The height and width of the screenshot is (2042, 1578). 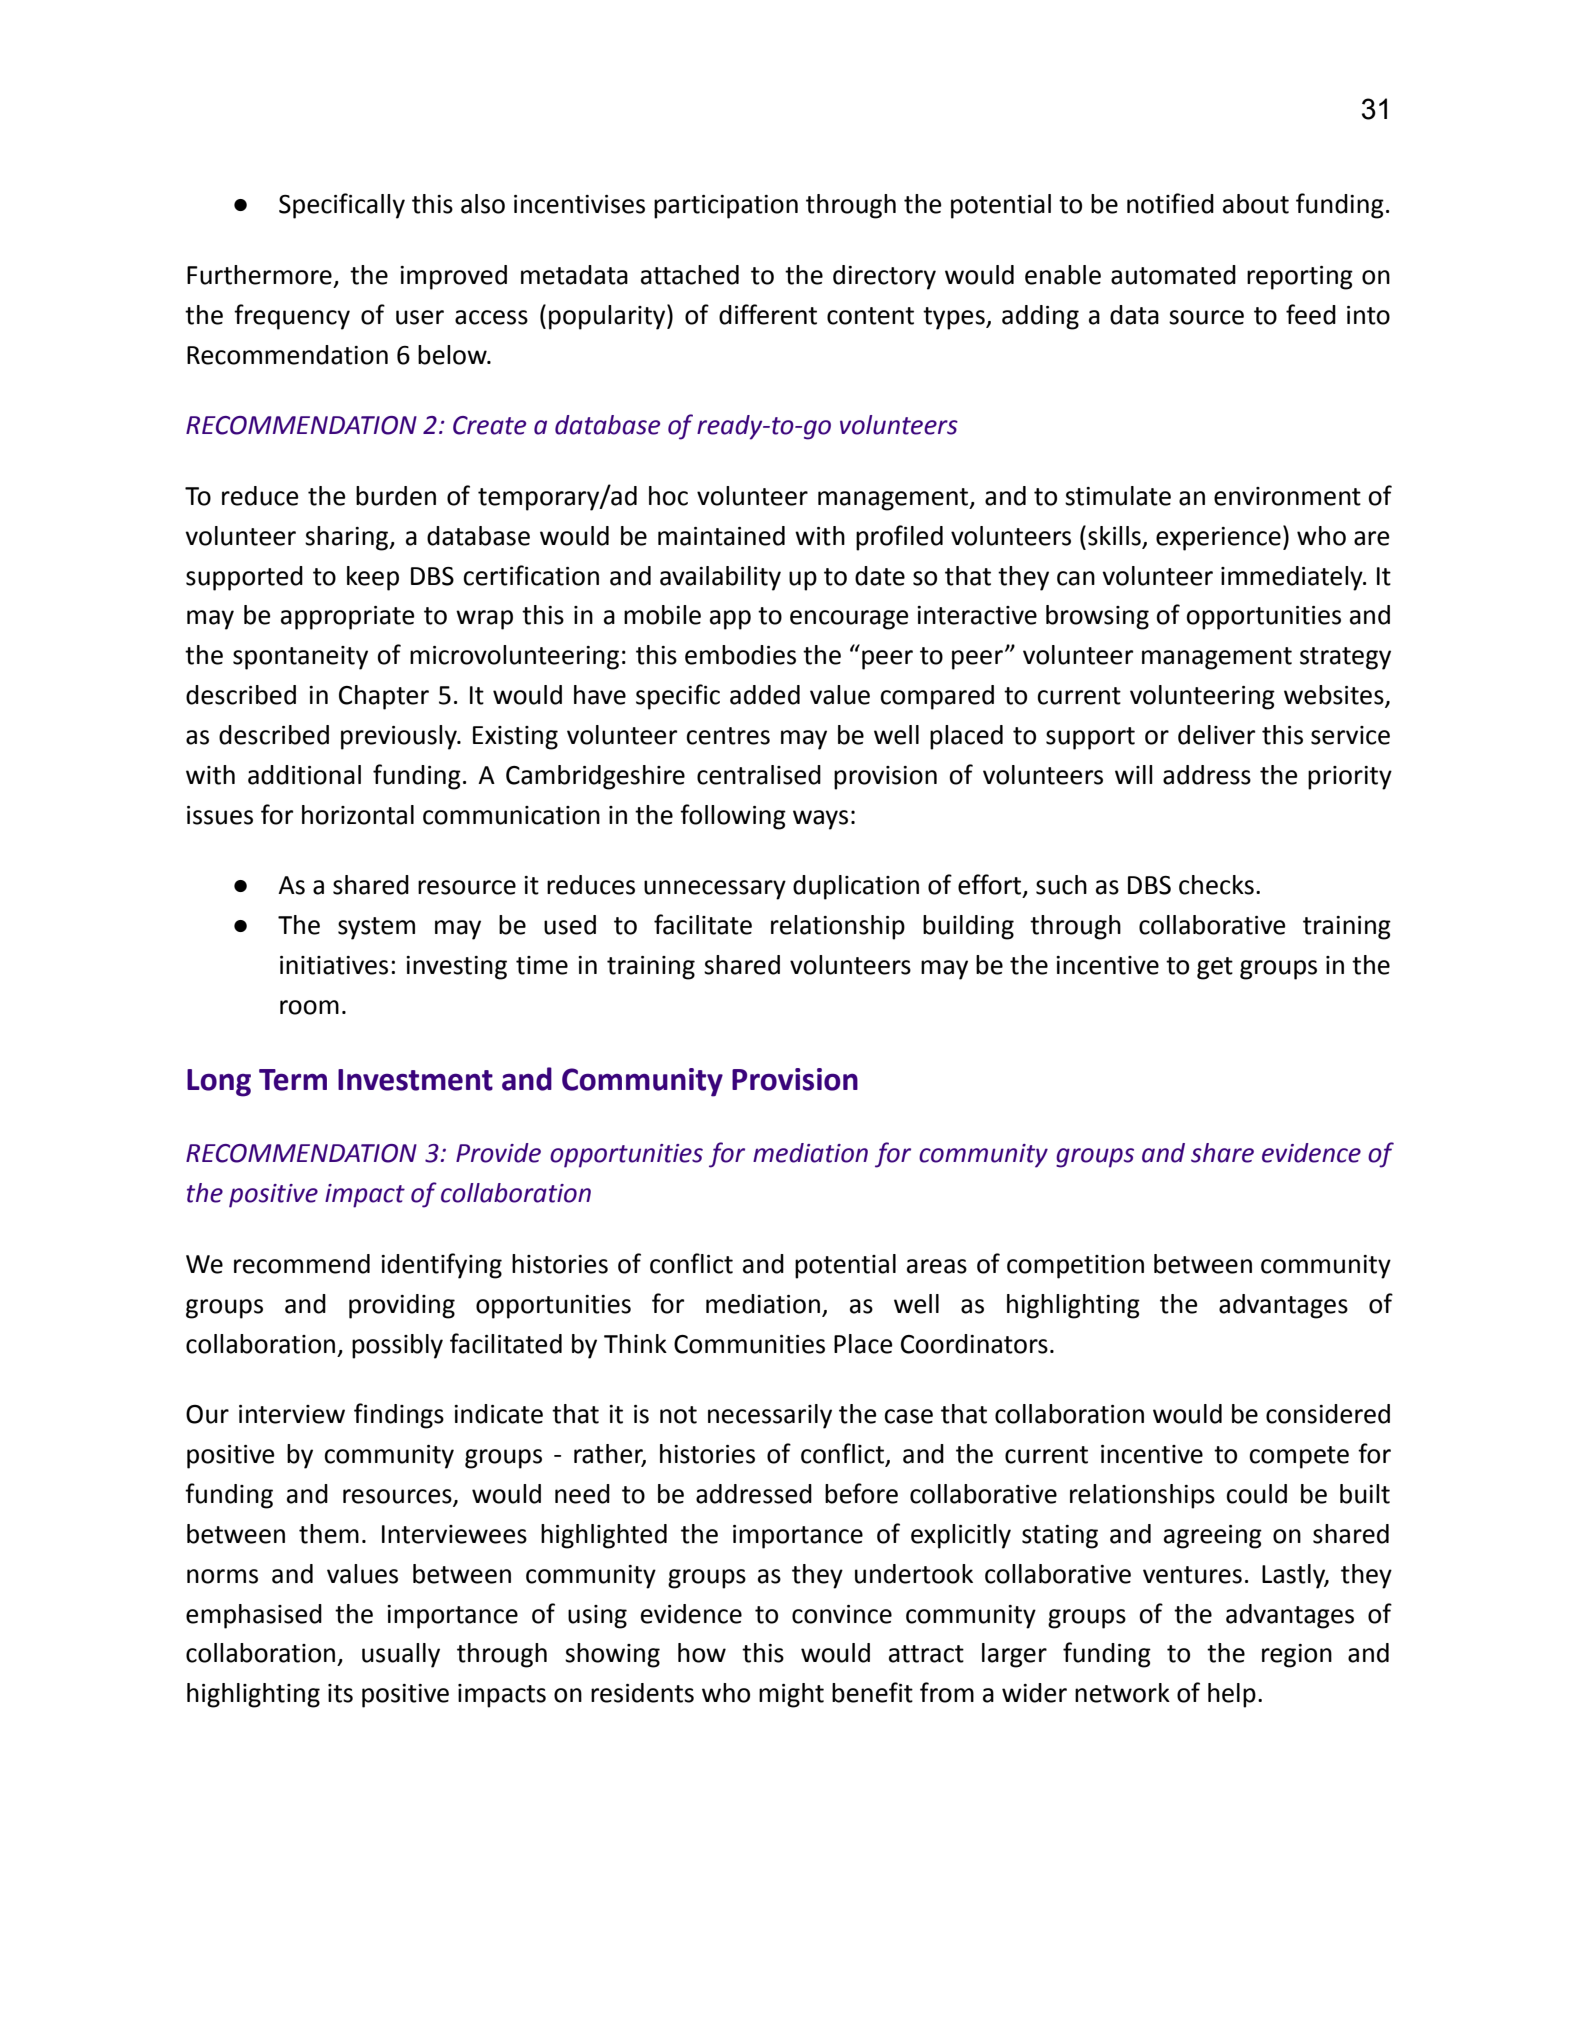 I want to click on Furthermore, so click(x=259, y=275).
